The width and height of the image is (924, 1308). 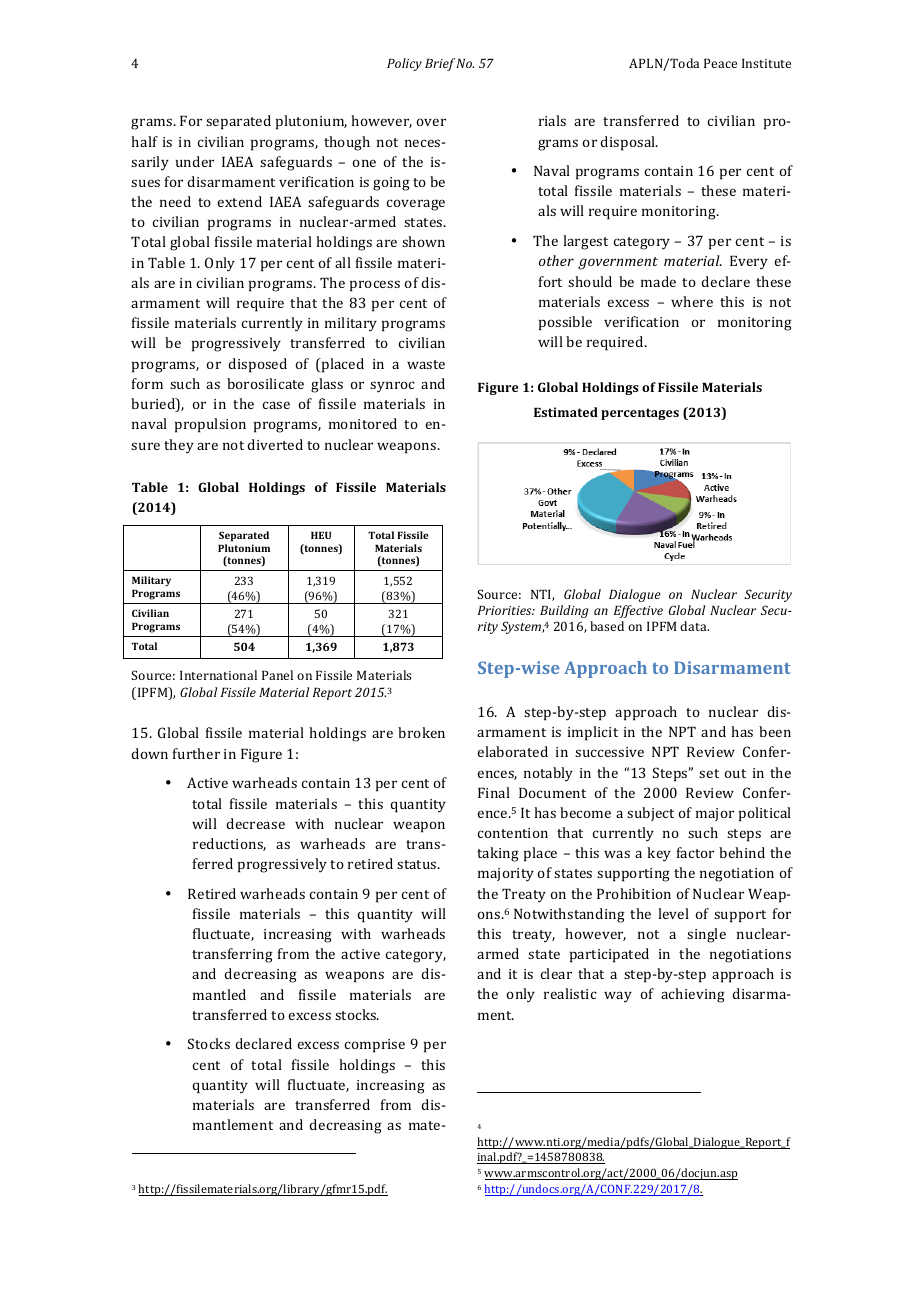 I want to click on diverted, so click(x=275, y=444).
